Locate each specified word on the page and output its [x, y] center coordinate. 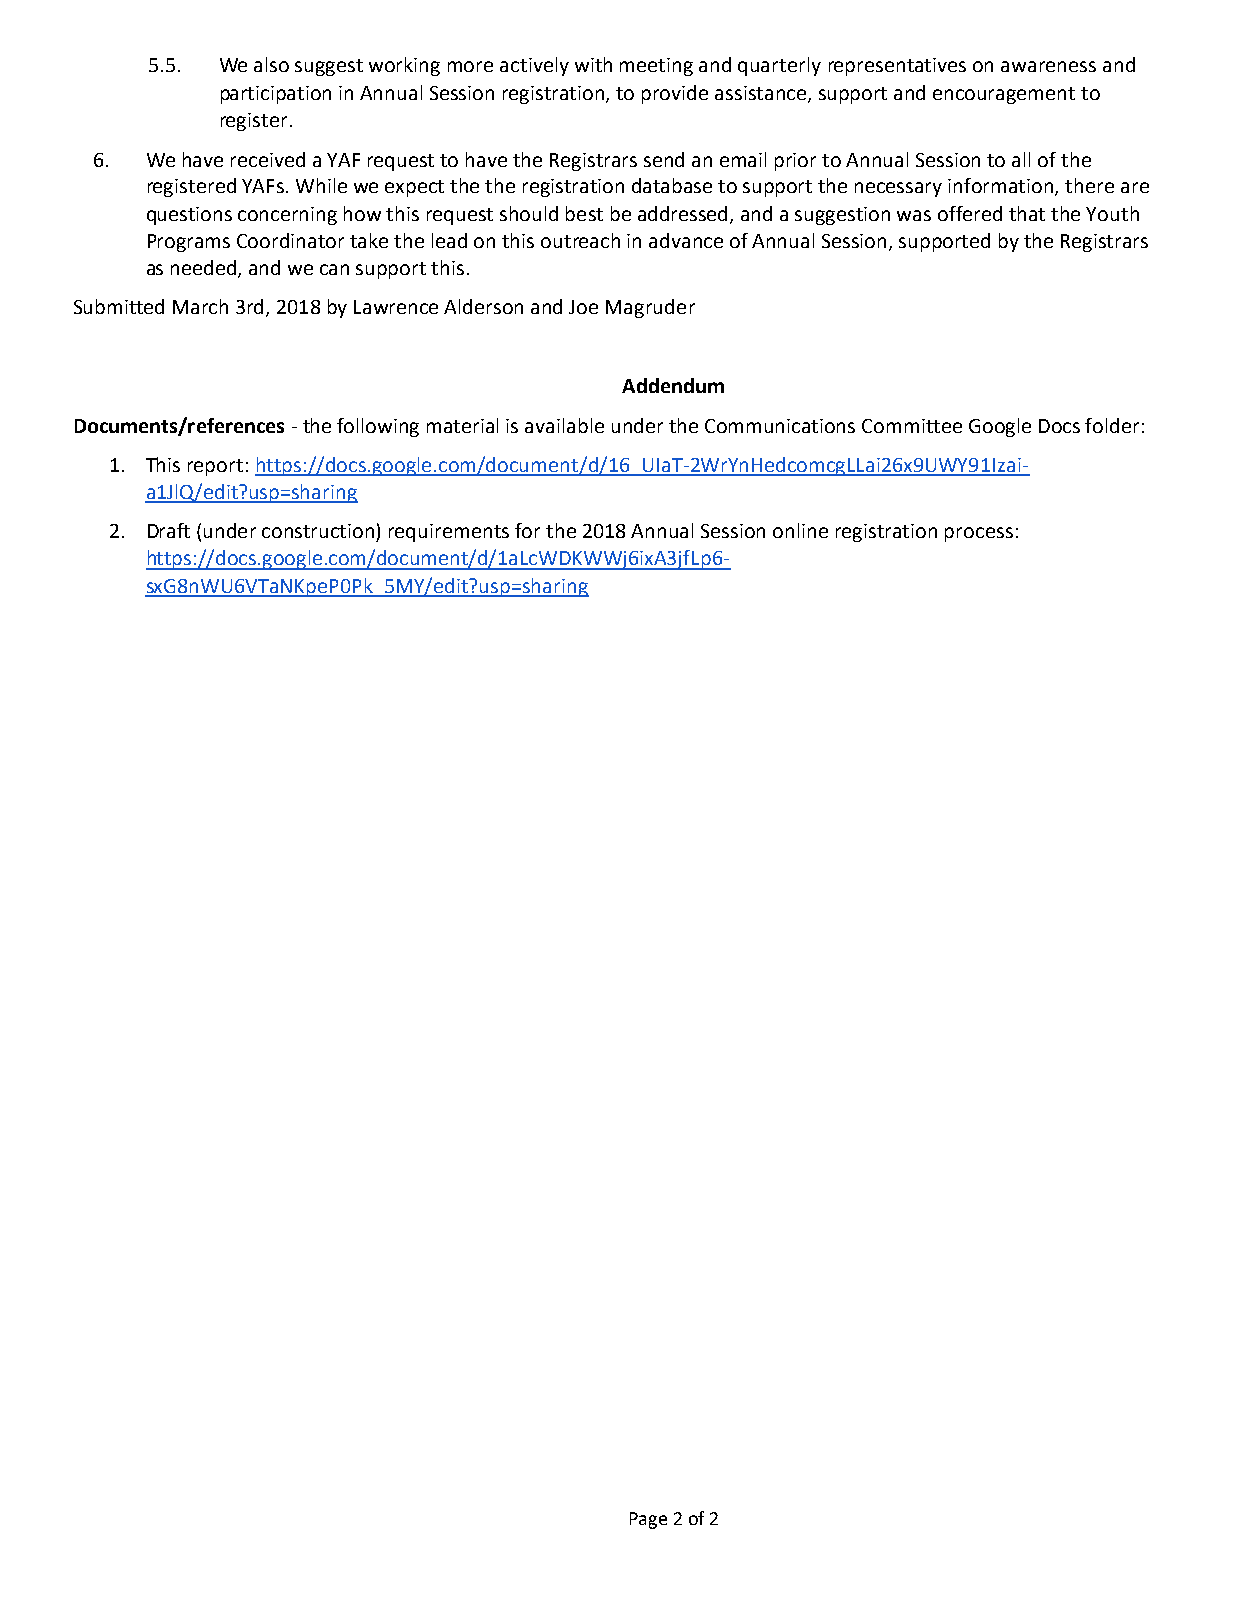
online [800, 530]
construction [318, 531]
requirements [449, 533]
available [564, 425]
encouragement [1004, 95]
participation [276, 95]
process [979, 534]
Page [648, 1520]
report [215, 467]
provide [675, 94]
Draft [169, 530]
